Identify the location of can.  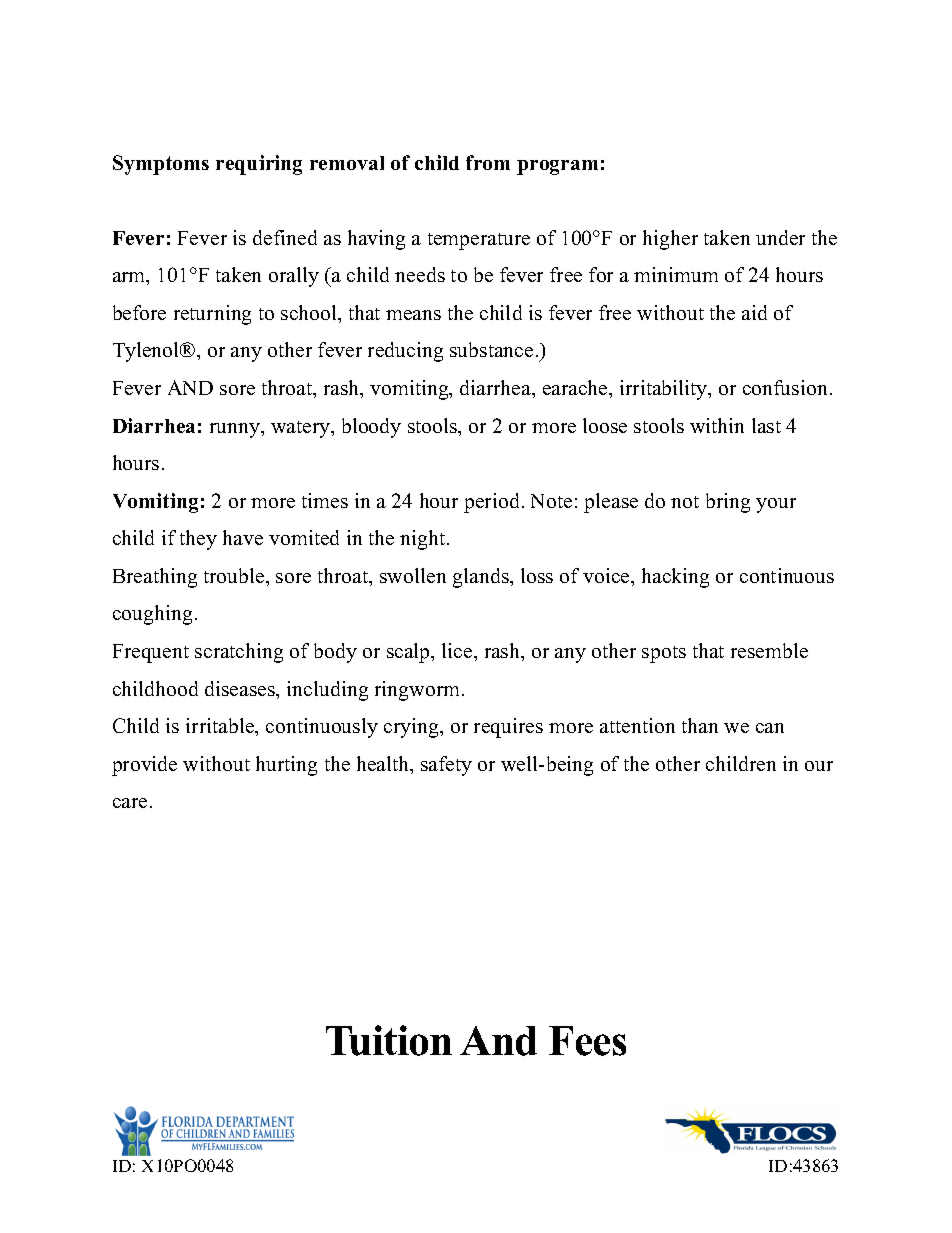
(770, 728).
